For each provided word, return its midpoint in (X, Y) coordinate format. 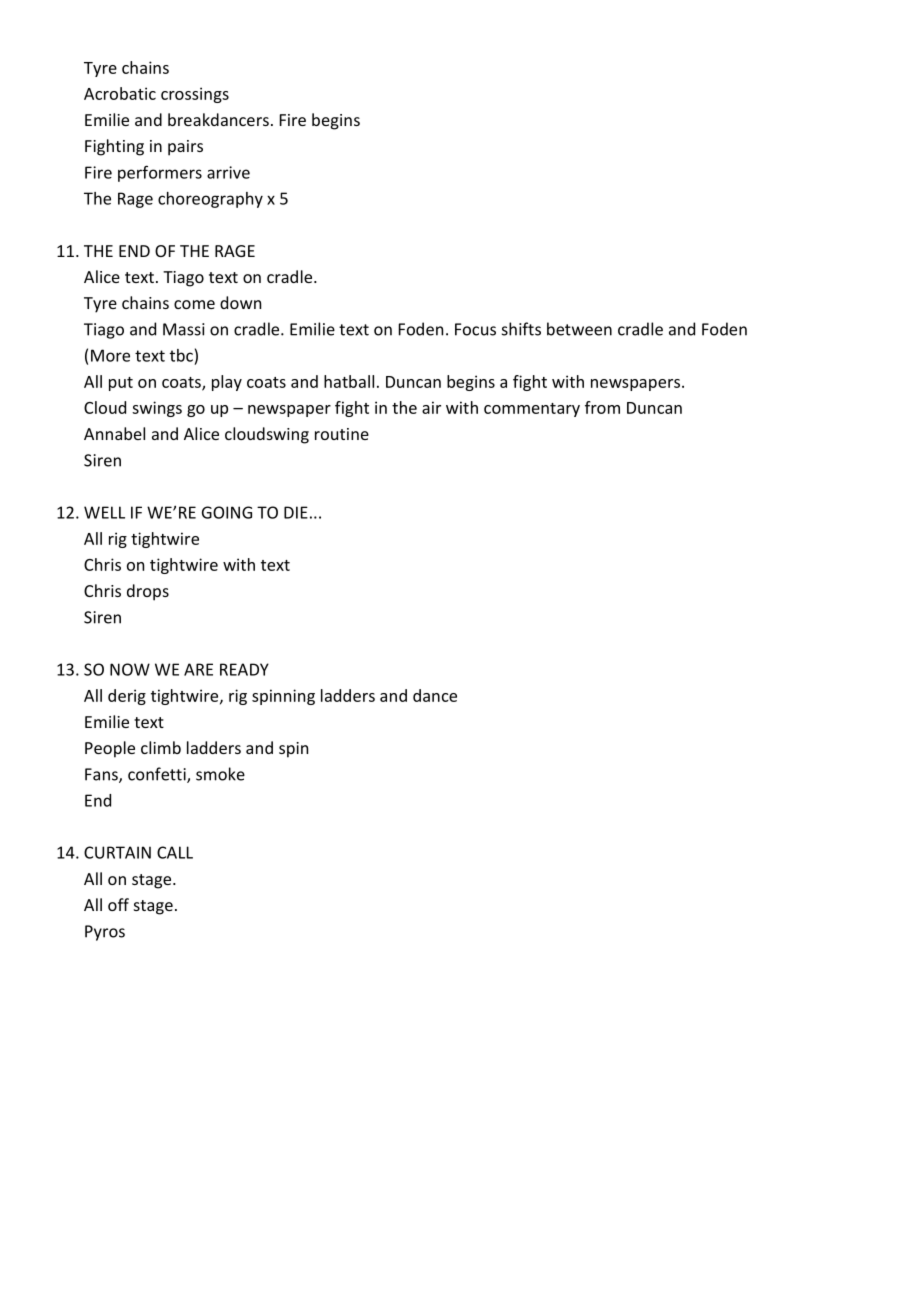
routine (342, 434)
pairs (185, 148)
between (579, 329)
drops (148, 592)
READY (244, 669)
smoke (220, 774)
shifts (521, 329)
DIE (296, 512)
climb (161, 747)
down (240, 302)
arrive (228, 172)
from (602, 407)
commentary (532, 410)
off (118, 904)
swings (157, 409)
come (194, 304)
